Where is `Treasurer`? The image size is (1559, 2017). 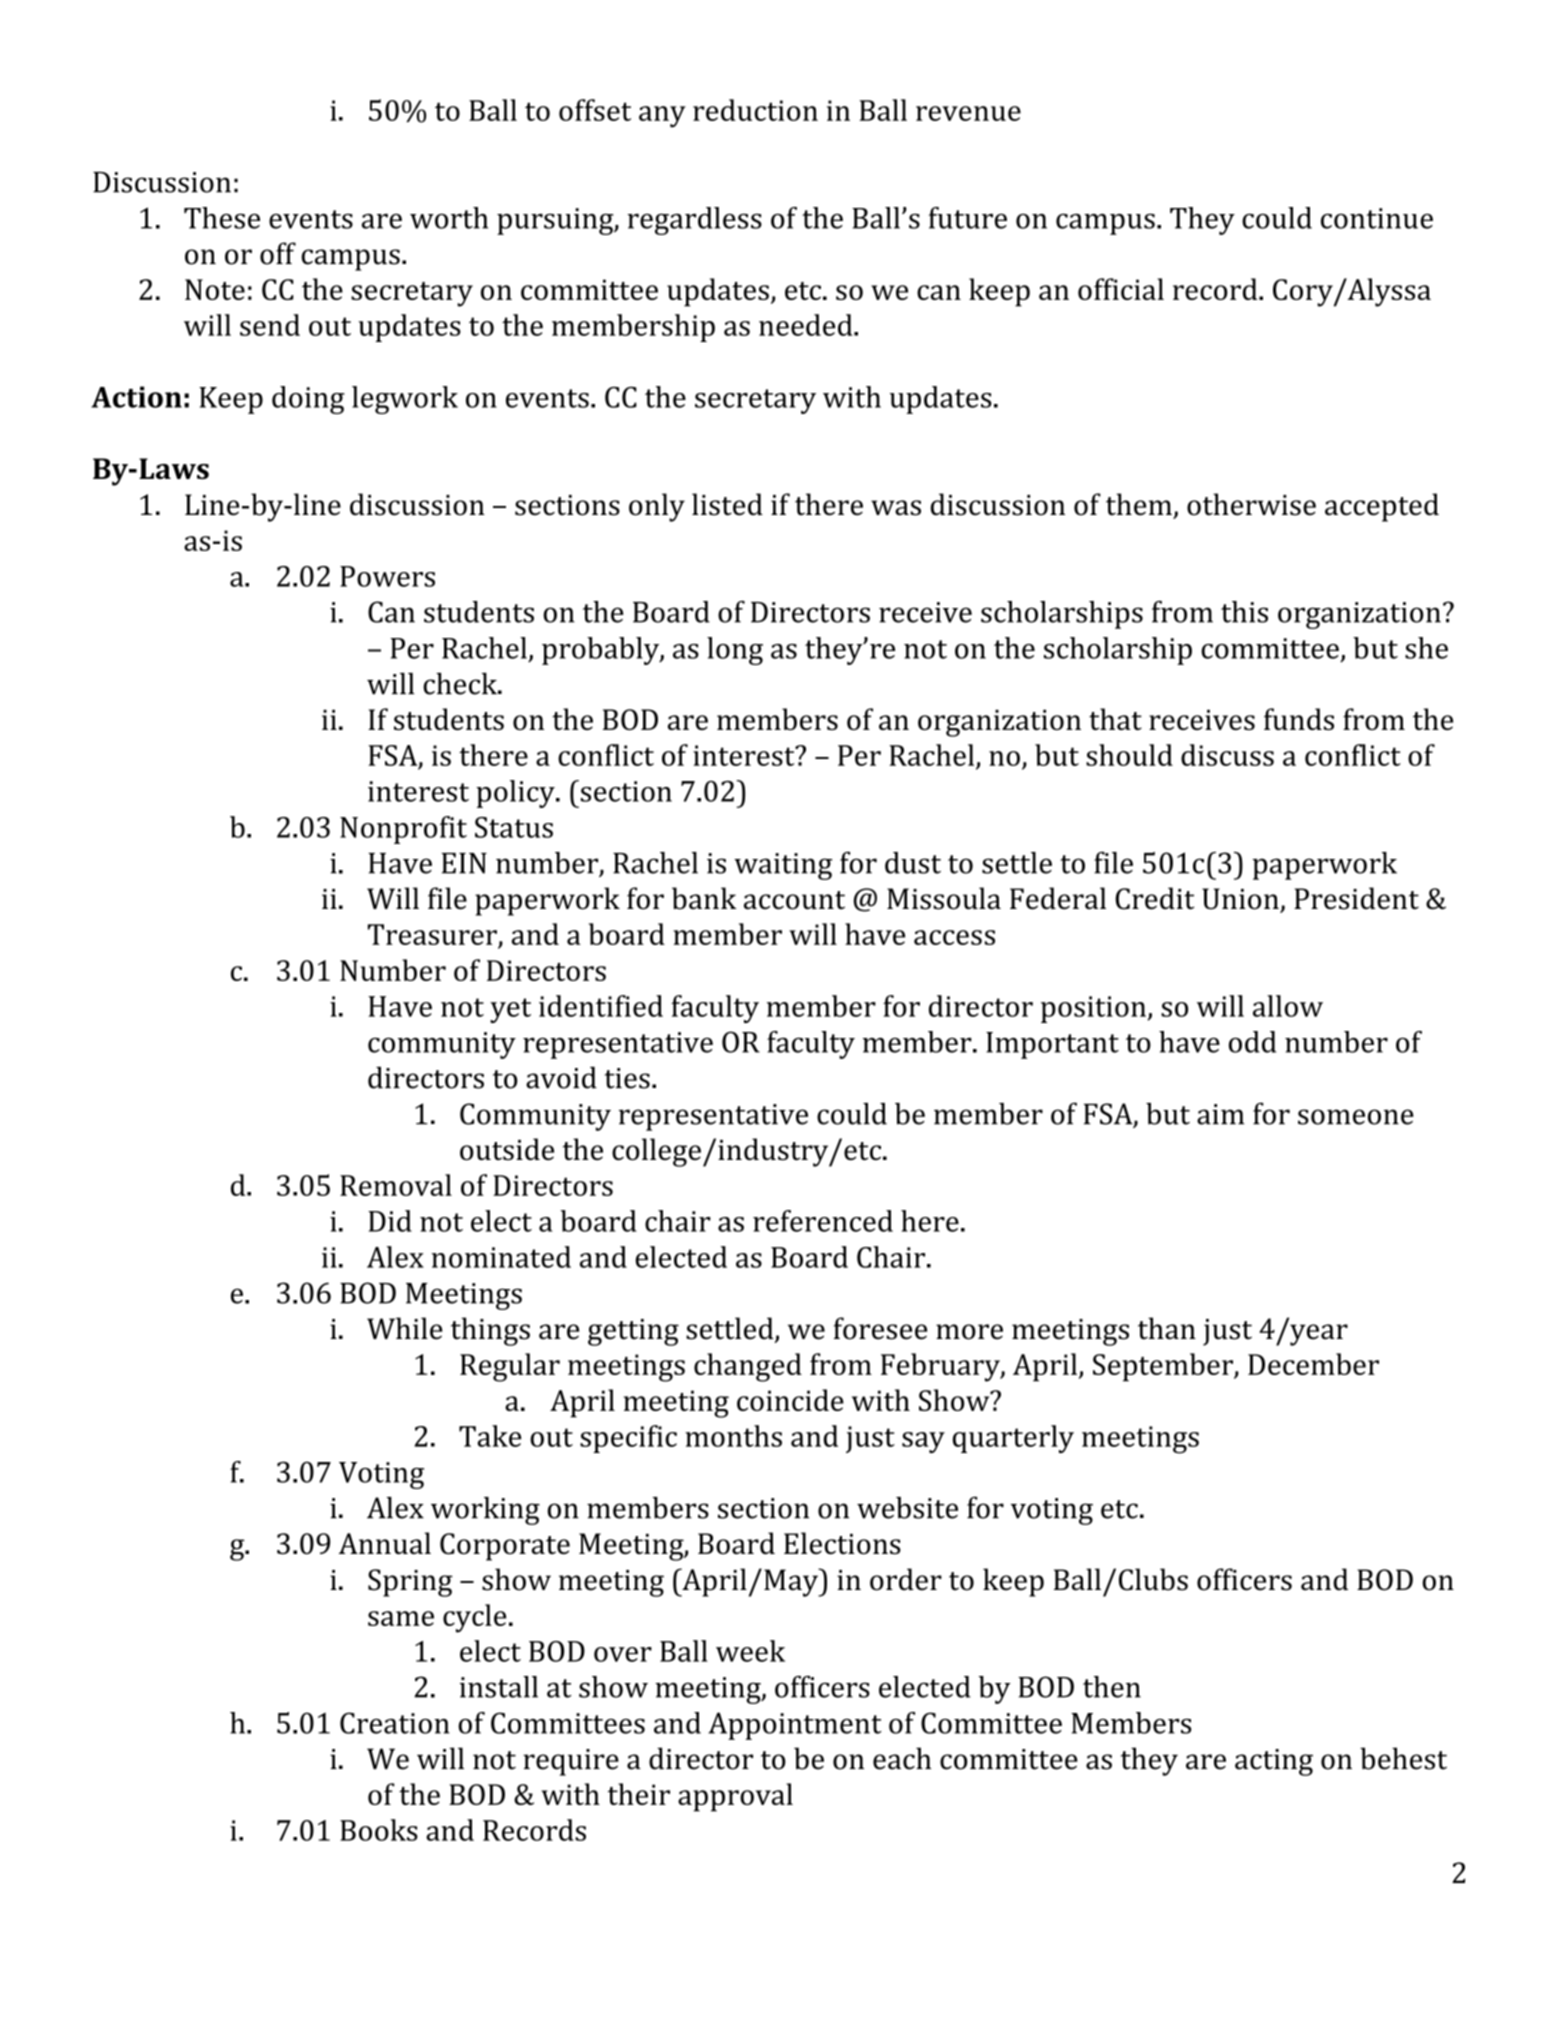 Treasurer is located at coordinates (432, 934).
